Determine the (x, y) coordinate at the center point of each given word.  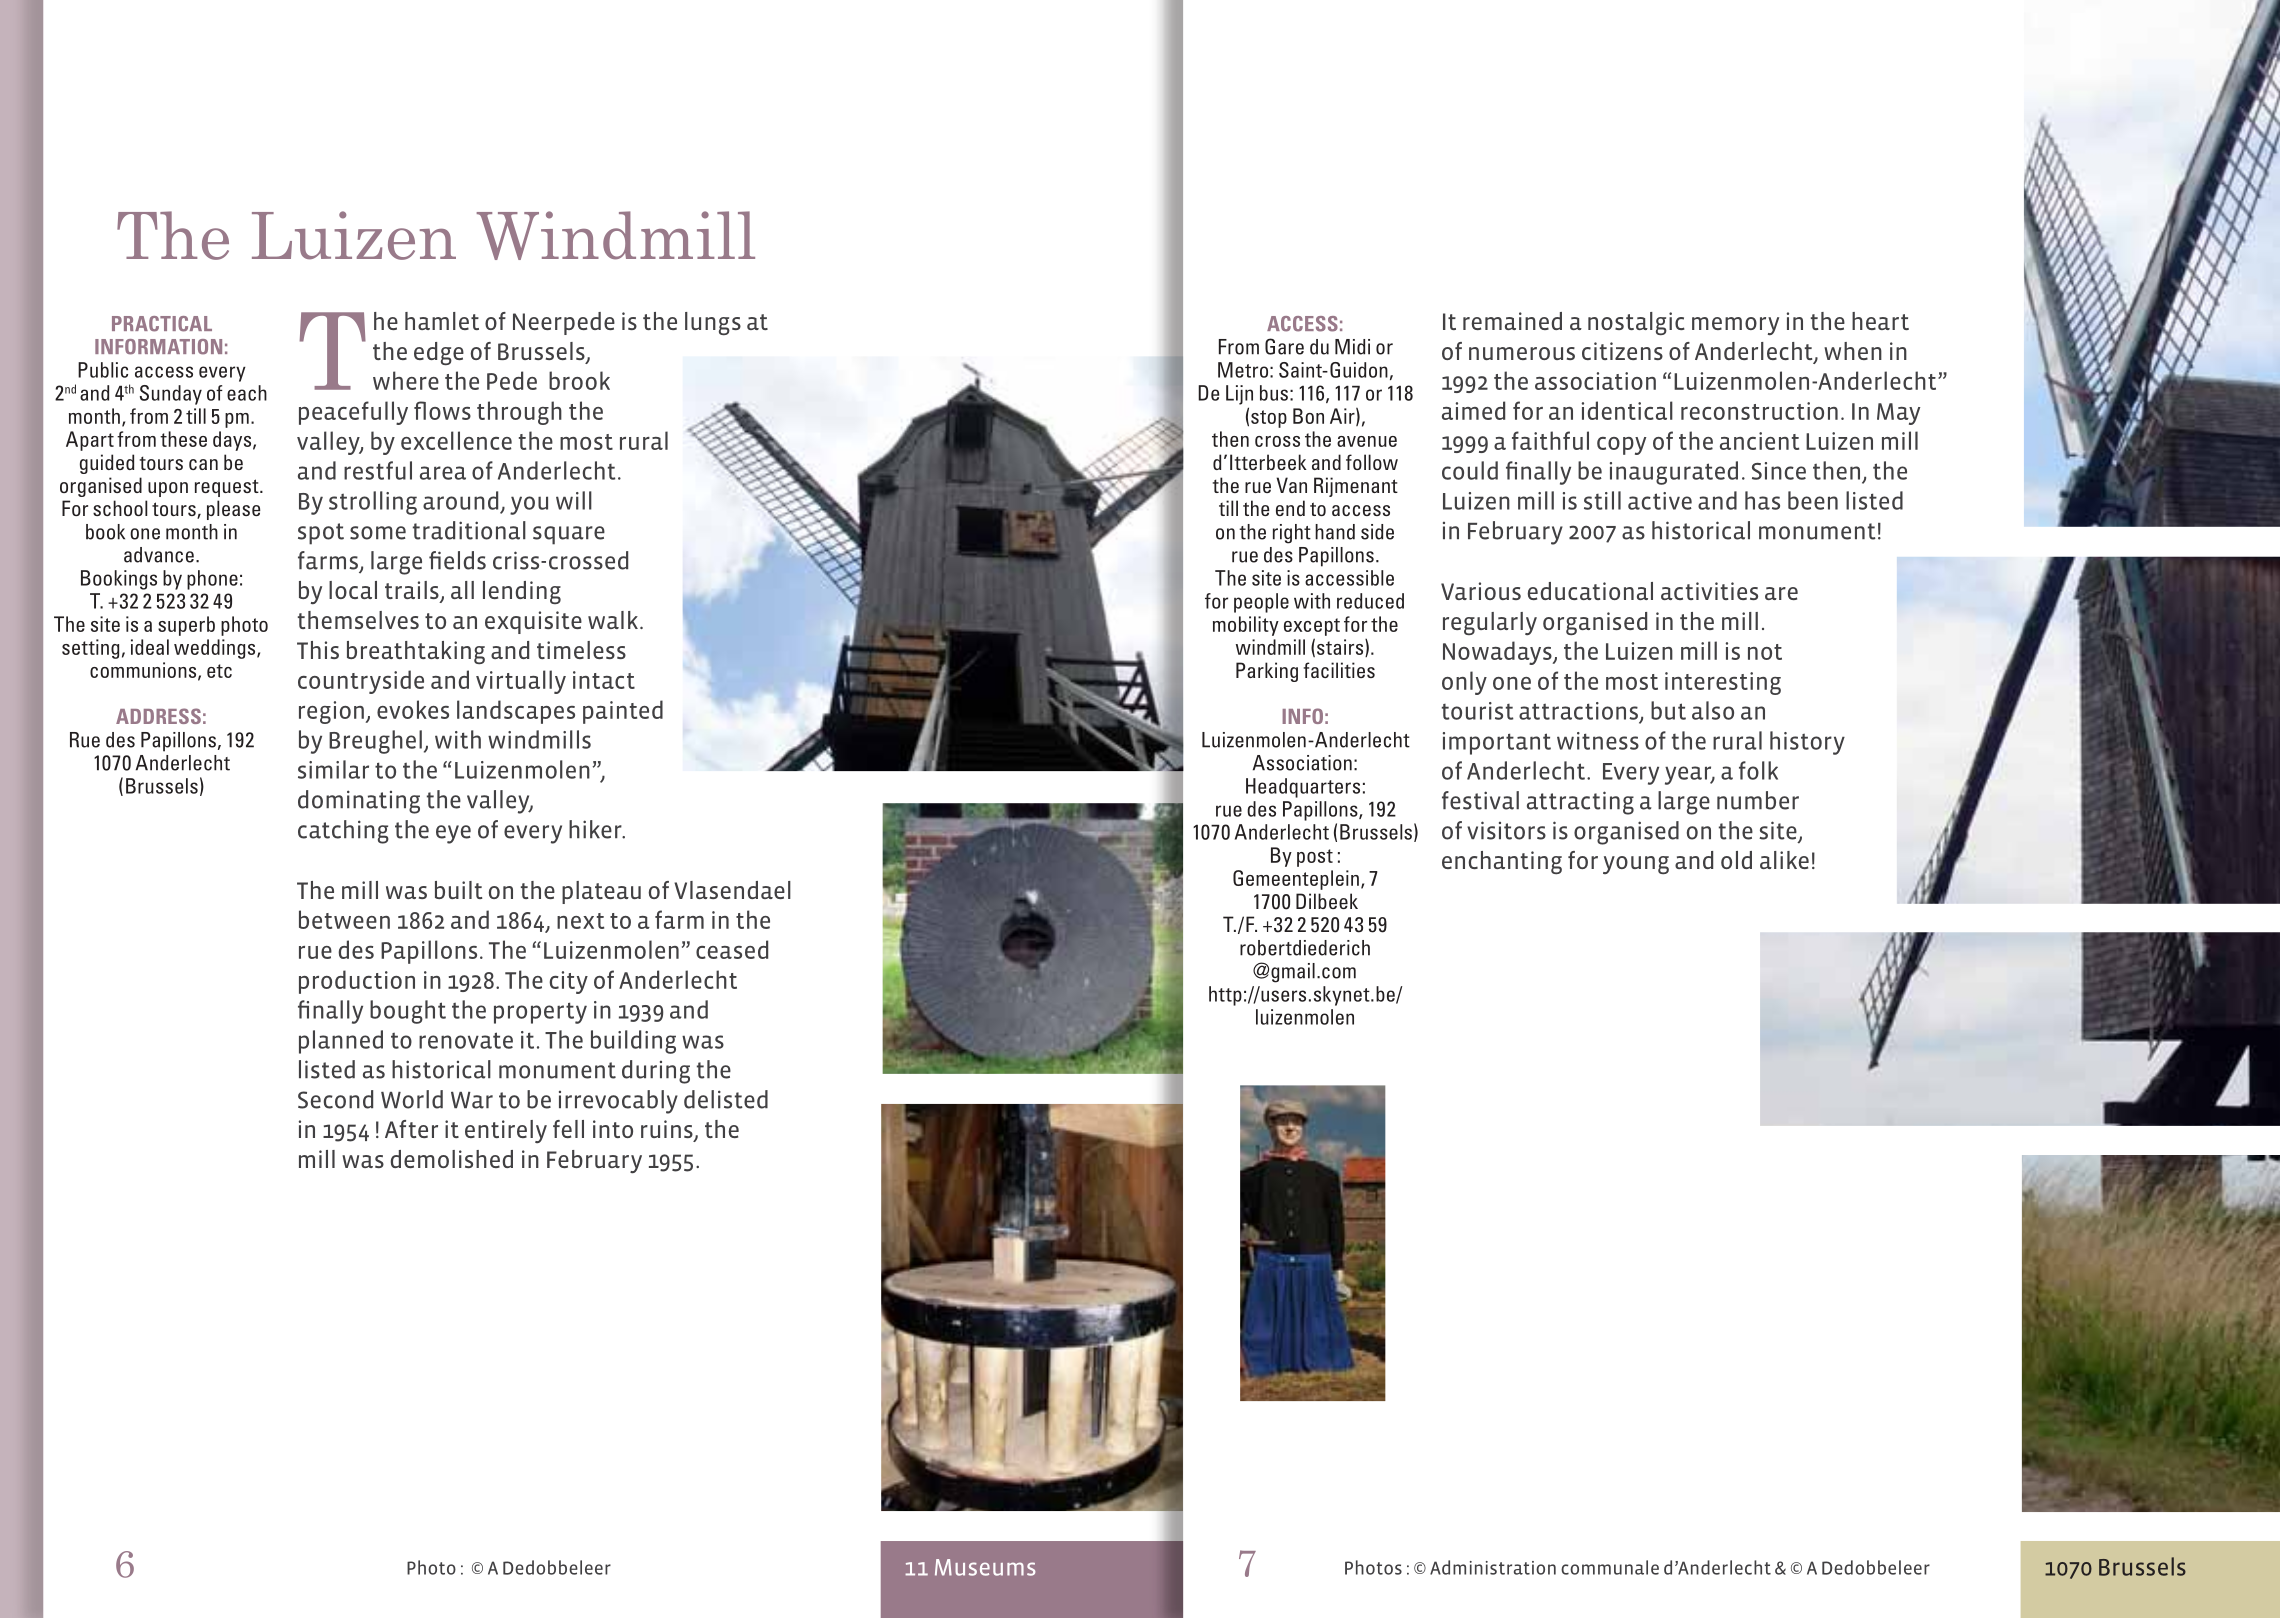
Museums (985, 1567)
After (411, 1129)
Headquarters (1303, 788)
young (1636, 865)
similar (333, 769)
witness (1598, 741)
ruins (668, 1130)
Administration (1493, 1567)
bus (1274, 393)
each (247, 393)
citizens (1622, 351)
